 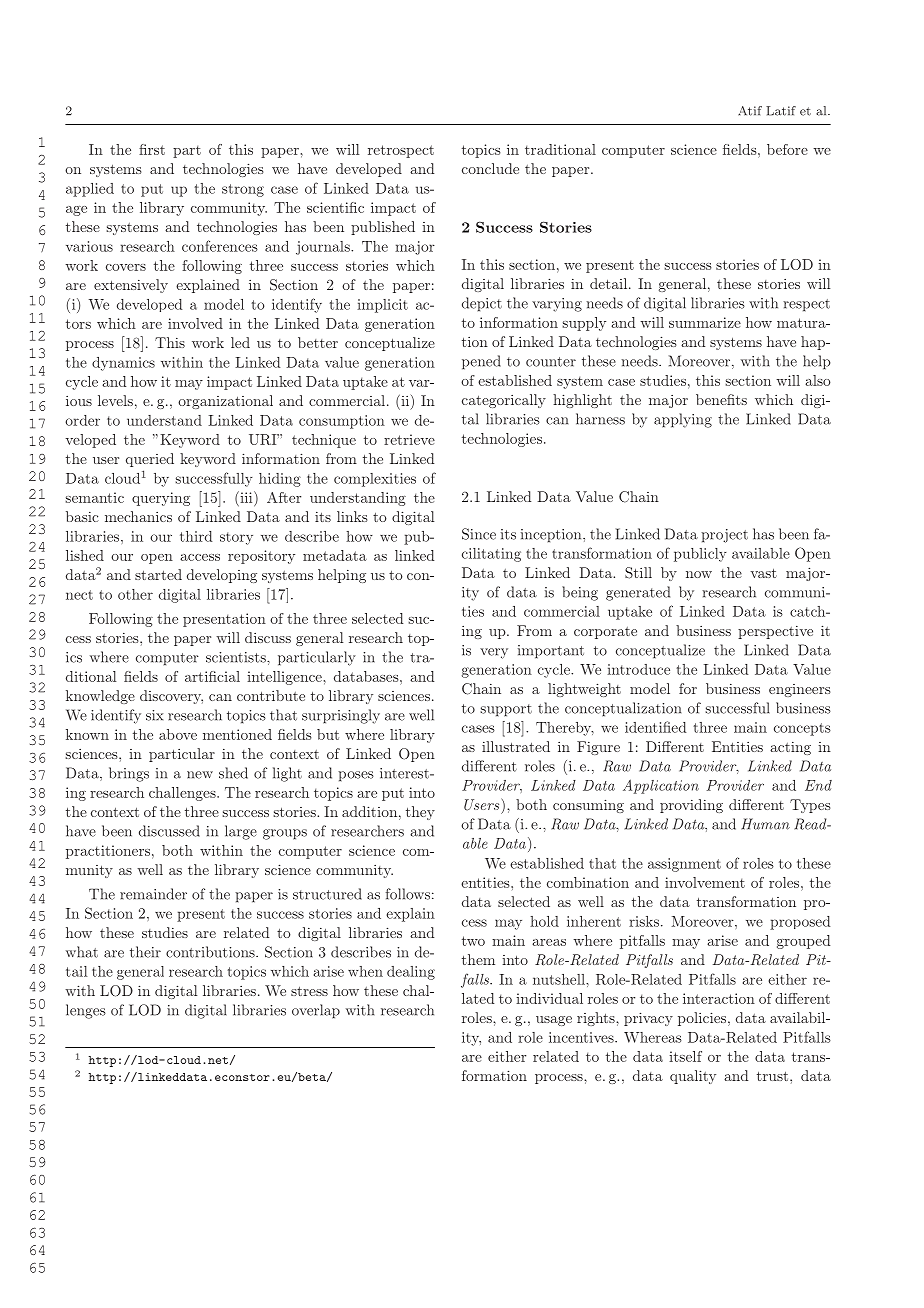 What do you see at coordinates (490, 168) in the screenshot?
I see `conclude` at bounding box center [490, 168].
